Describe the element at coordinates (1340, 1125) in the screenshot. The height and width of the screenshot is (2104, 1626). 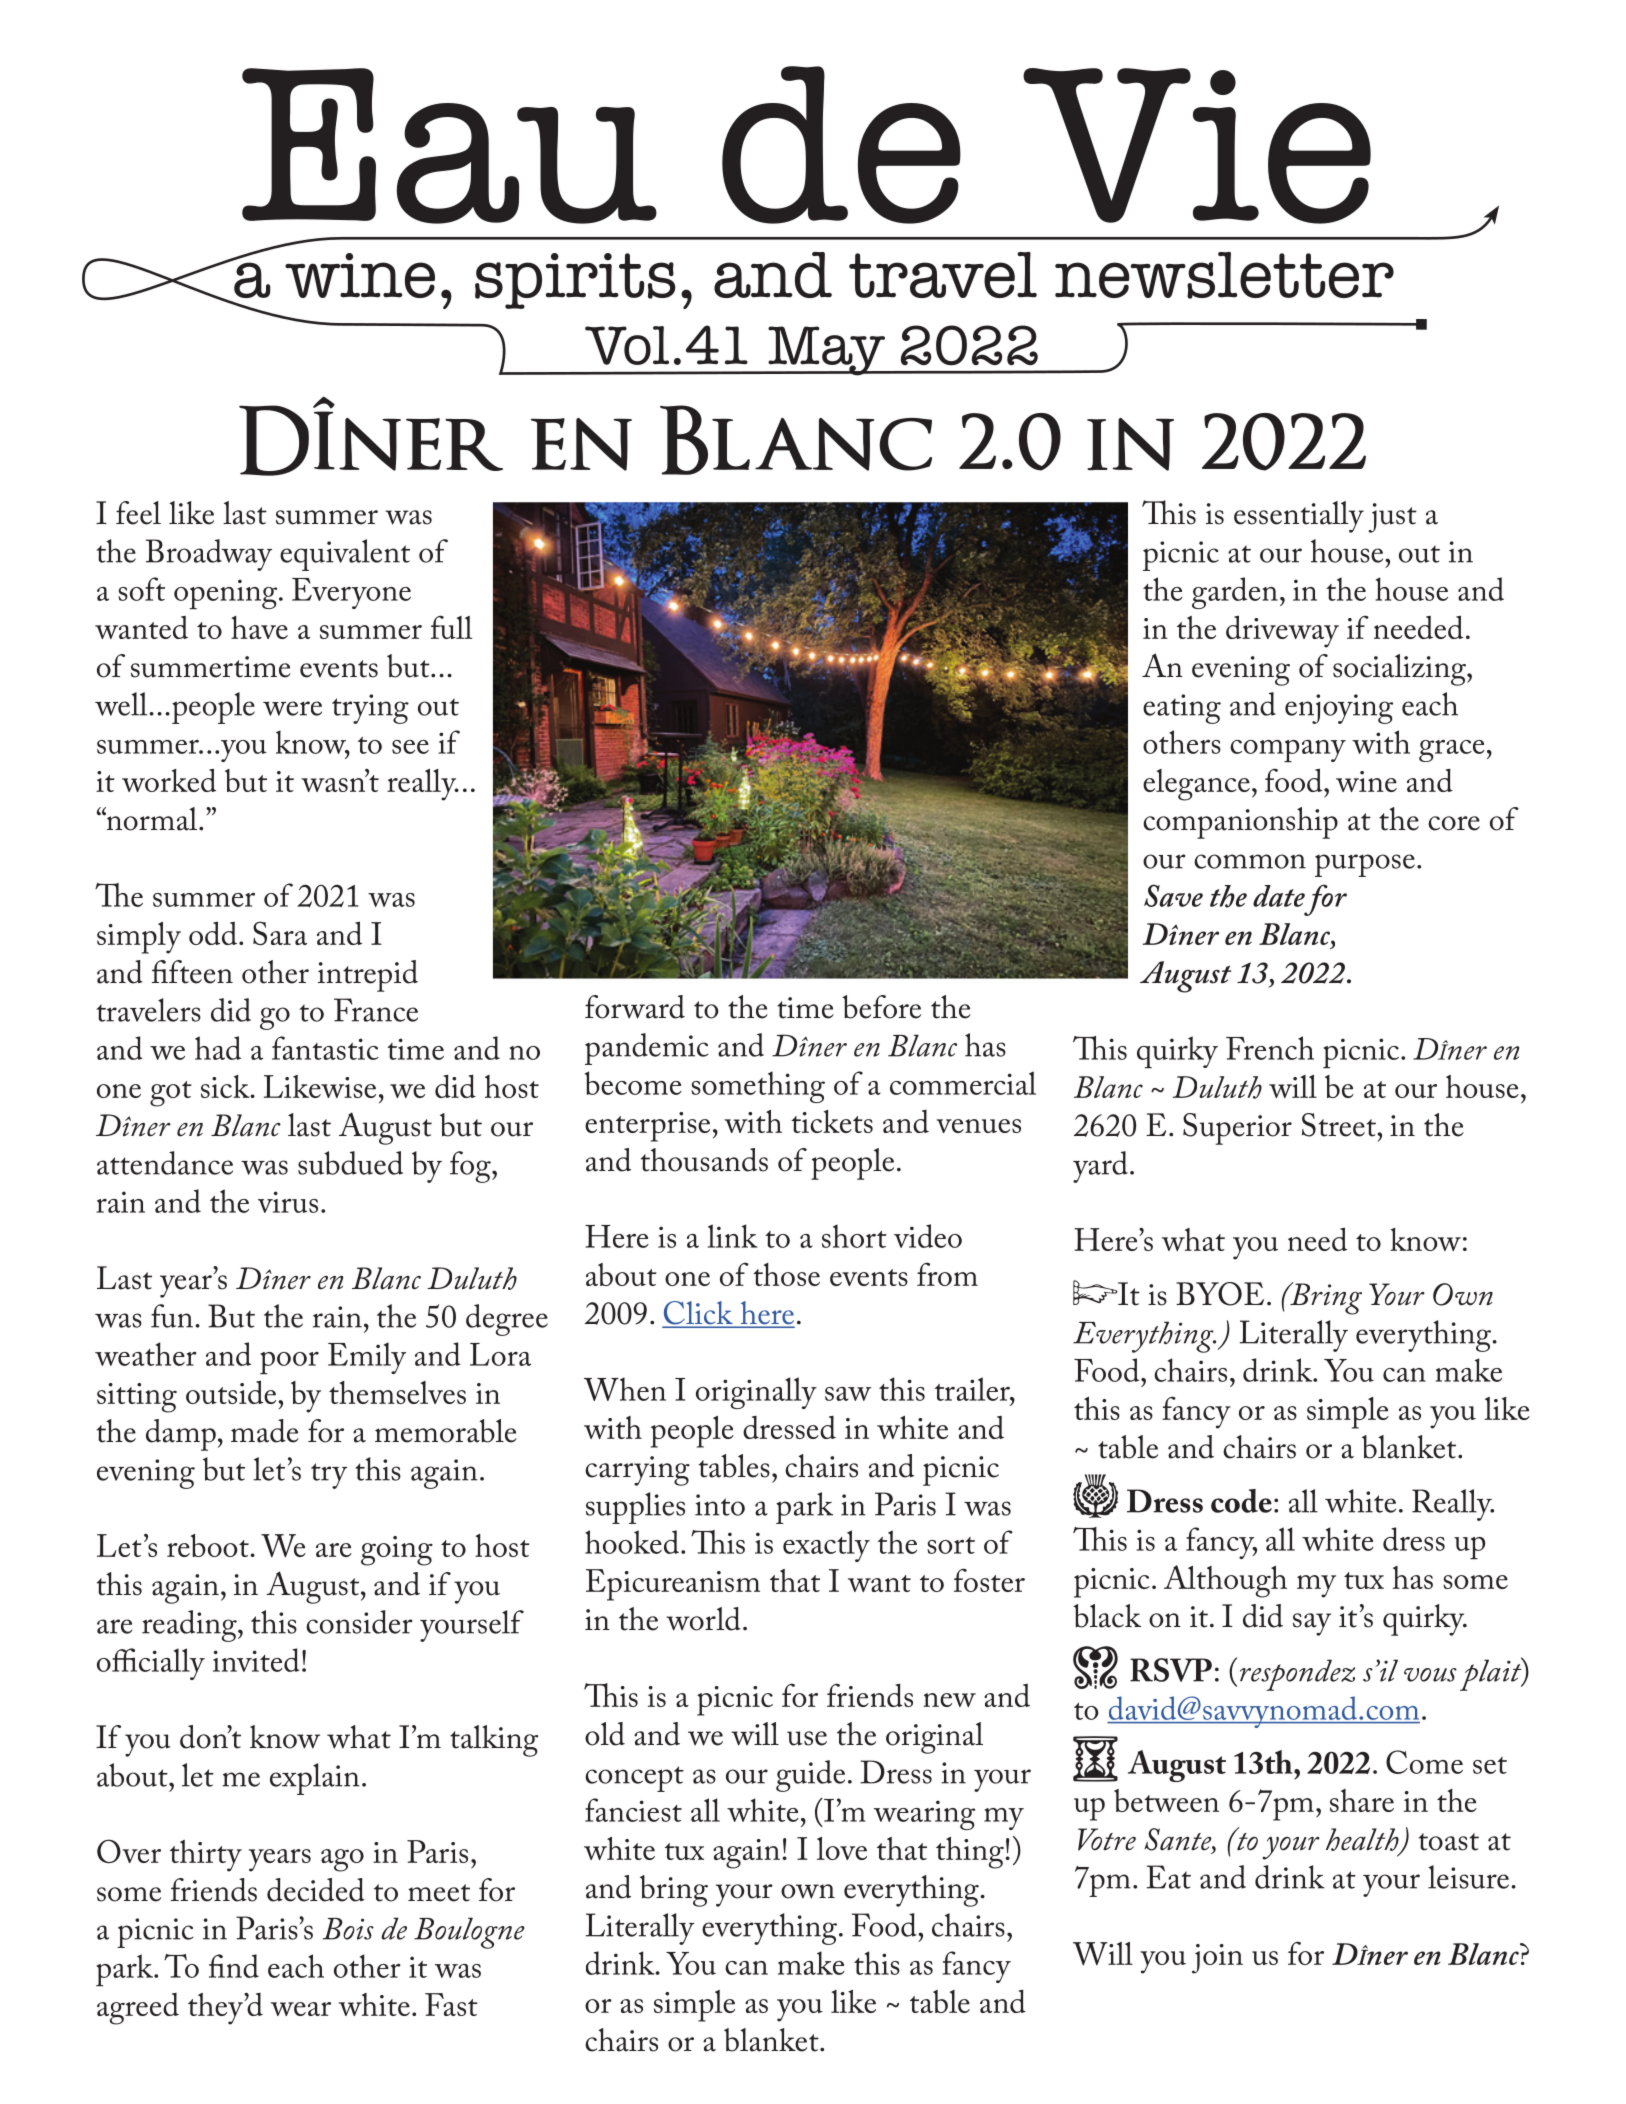
I see `Street` at that location.
